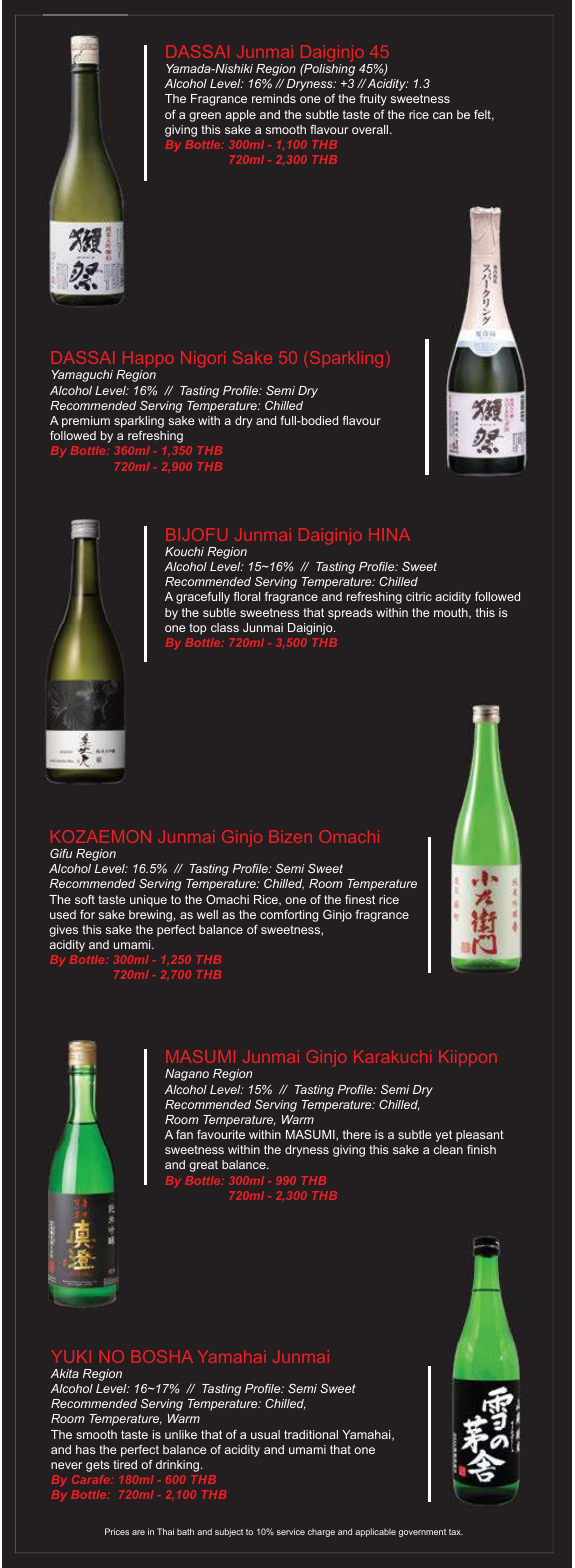 Image resolution: width=575 pixels, height=1568 pixels. What do you see at coordinates (289, 916) in the document?
I see `comforting` at bounding box center [289, 916].
